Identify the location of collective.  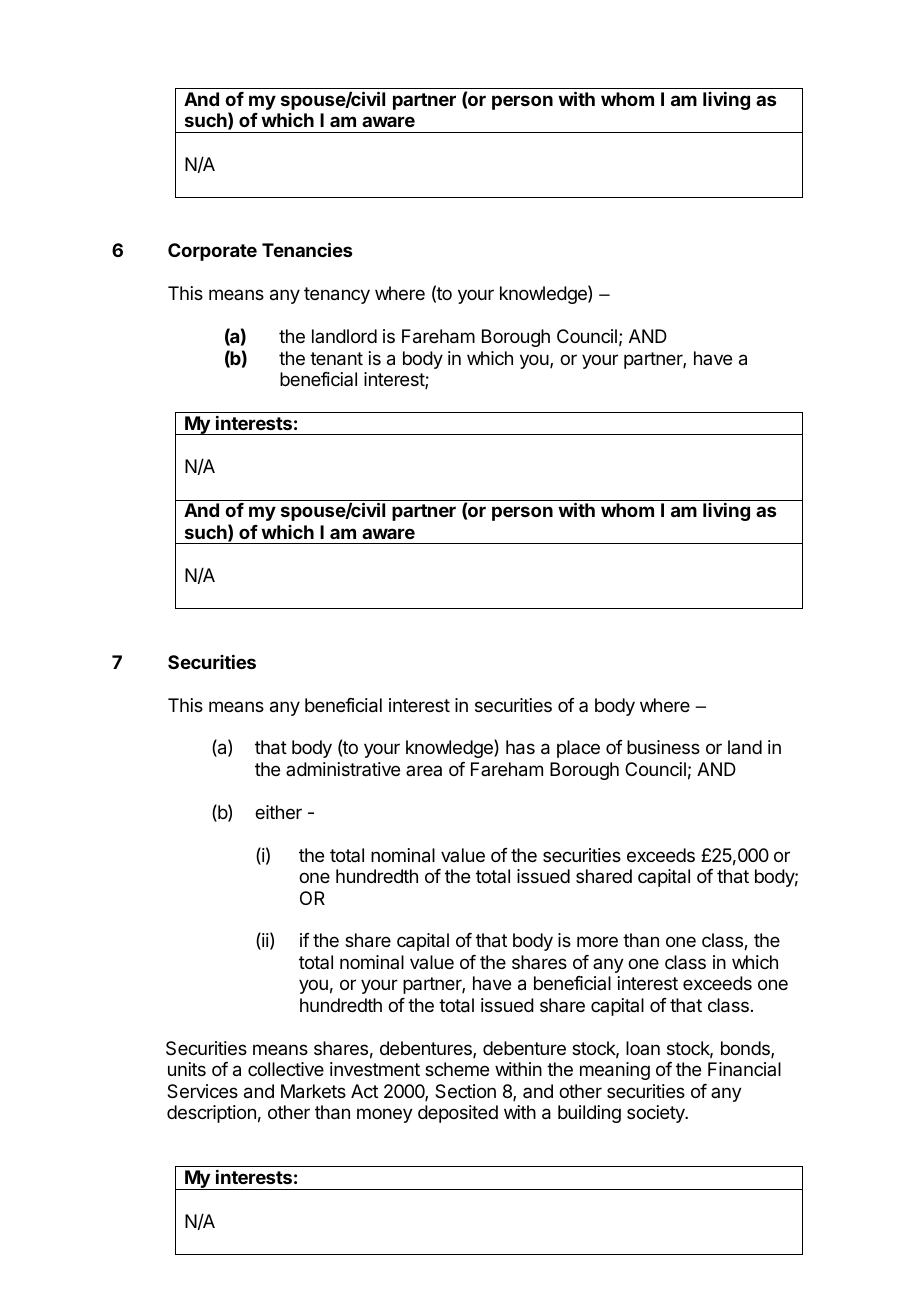
(286, 1069).
